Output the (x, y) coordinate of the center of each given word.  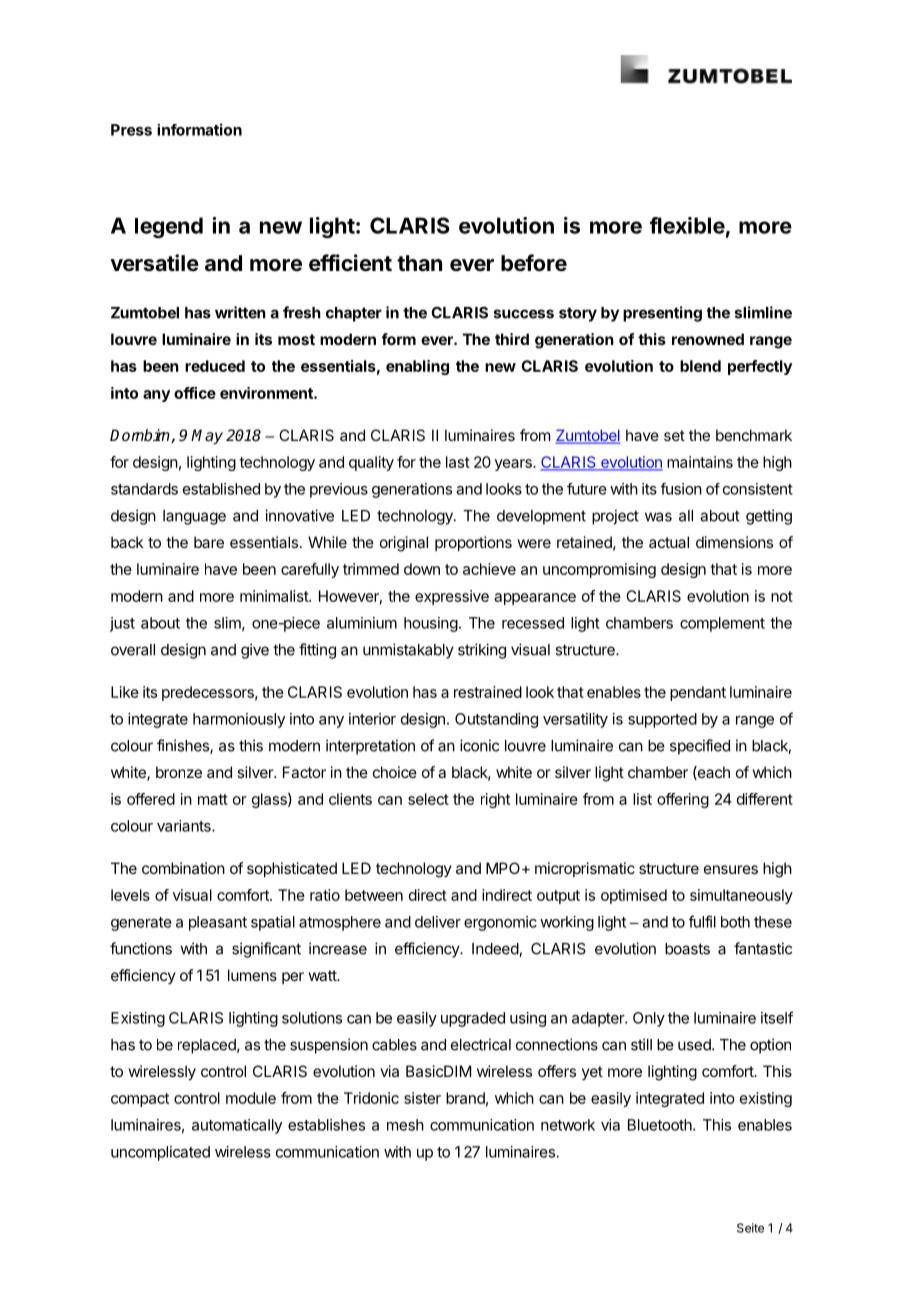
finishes (184, 746)
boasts (687, 949)
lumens (252, 975)
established (221, 489)
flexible (687, 225)
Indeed (496, 950)
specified (700, 747)
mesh (405, 1125)
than (419, 263)
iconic (479, 745)
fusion (681, 489)
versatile (154, 263)
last (458, 462)
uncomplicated (160, 1153)
